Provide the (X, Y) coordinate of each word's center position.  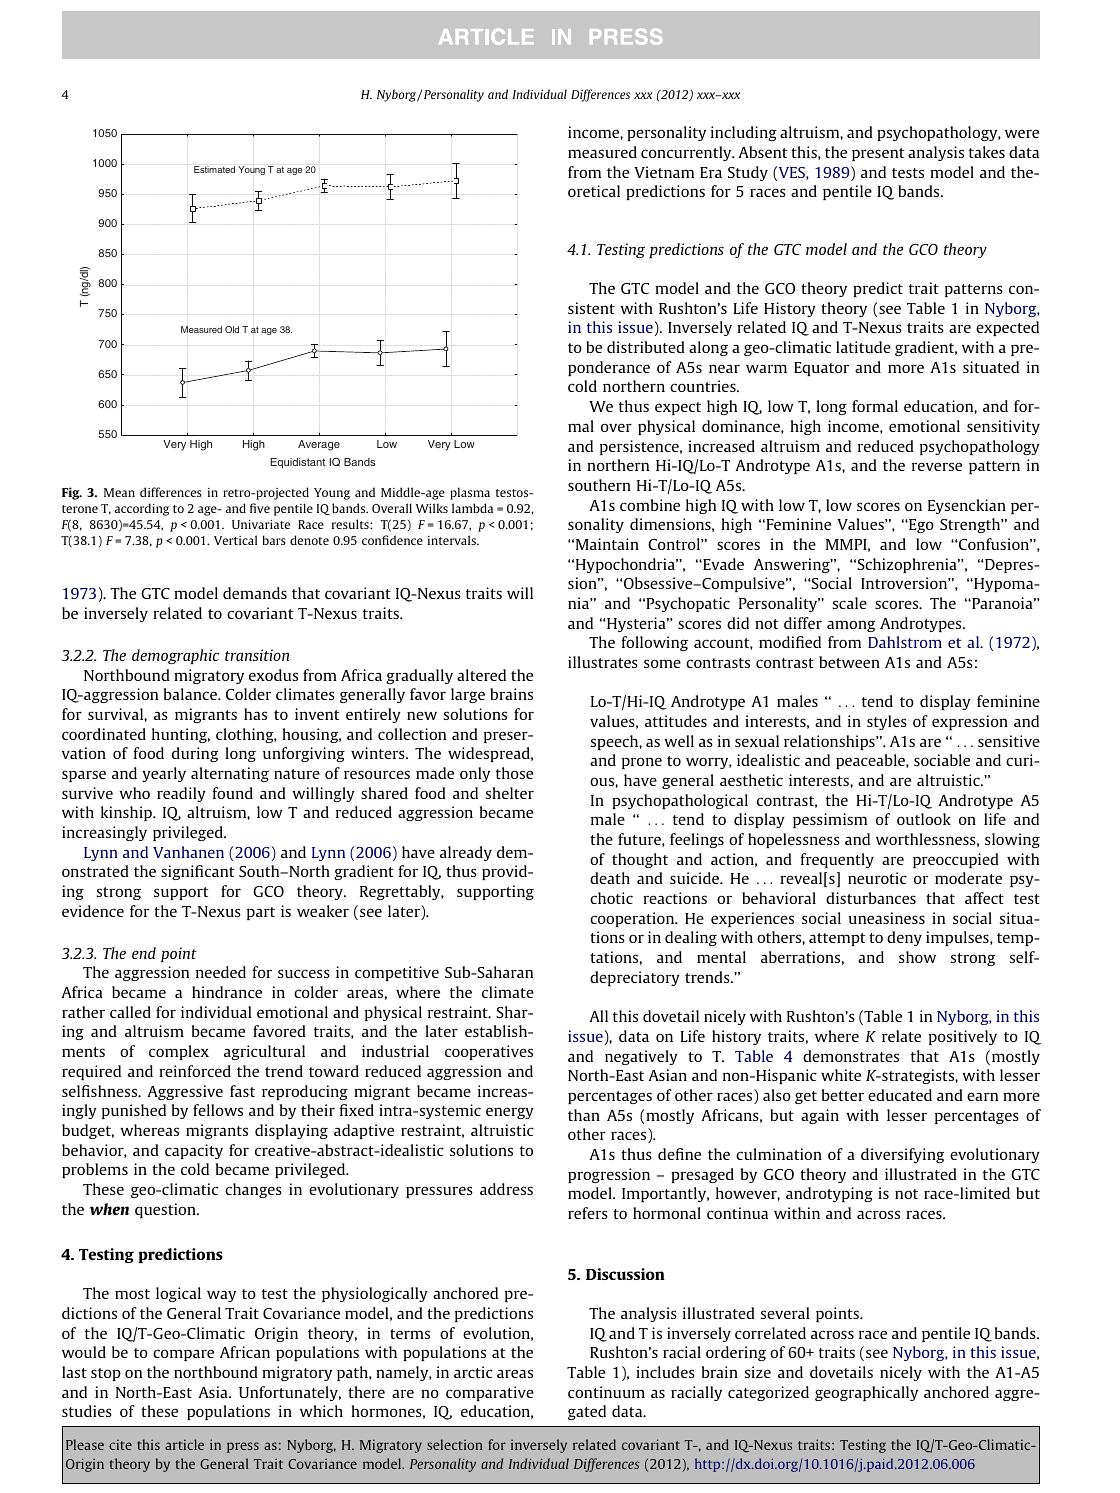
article (184, 1444)
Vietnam (664, 172)
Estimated (214, 169)
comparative (490, 1393)
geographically (866, 1393)
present (878, 154)
